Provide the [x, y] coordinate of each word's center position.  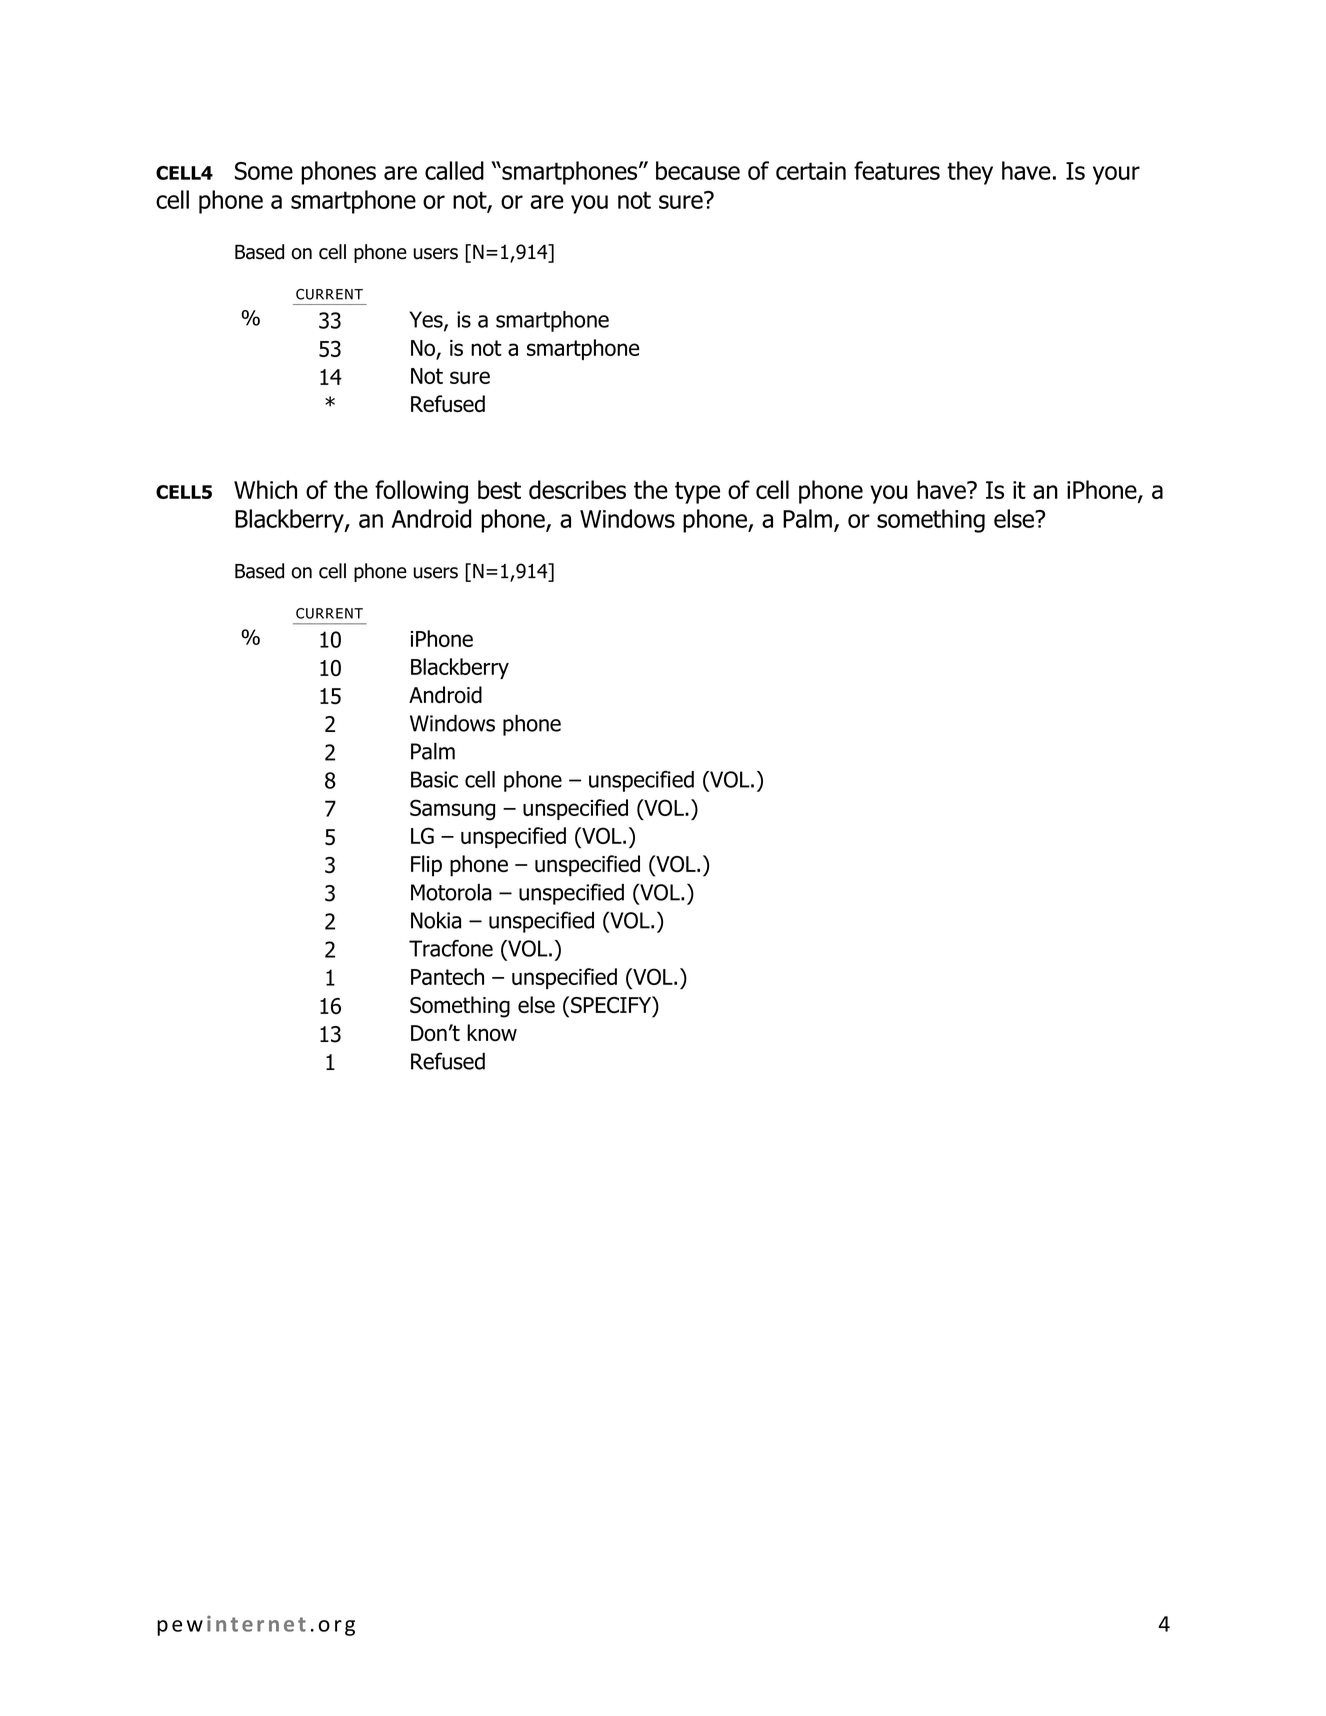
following [421, 492]
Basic [434, 779]
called [454, 170]
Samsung [452, 810]
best [499, 489]
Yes [427, 320]
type [697, 493]
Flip [426, 866]
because [698, 170]
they [970, 173]
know [492, 1033]
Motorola [451, 892]
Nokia [436, 920]
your [1116, 175]
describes [577, 489]
